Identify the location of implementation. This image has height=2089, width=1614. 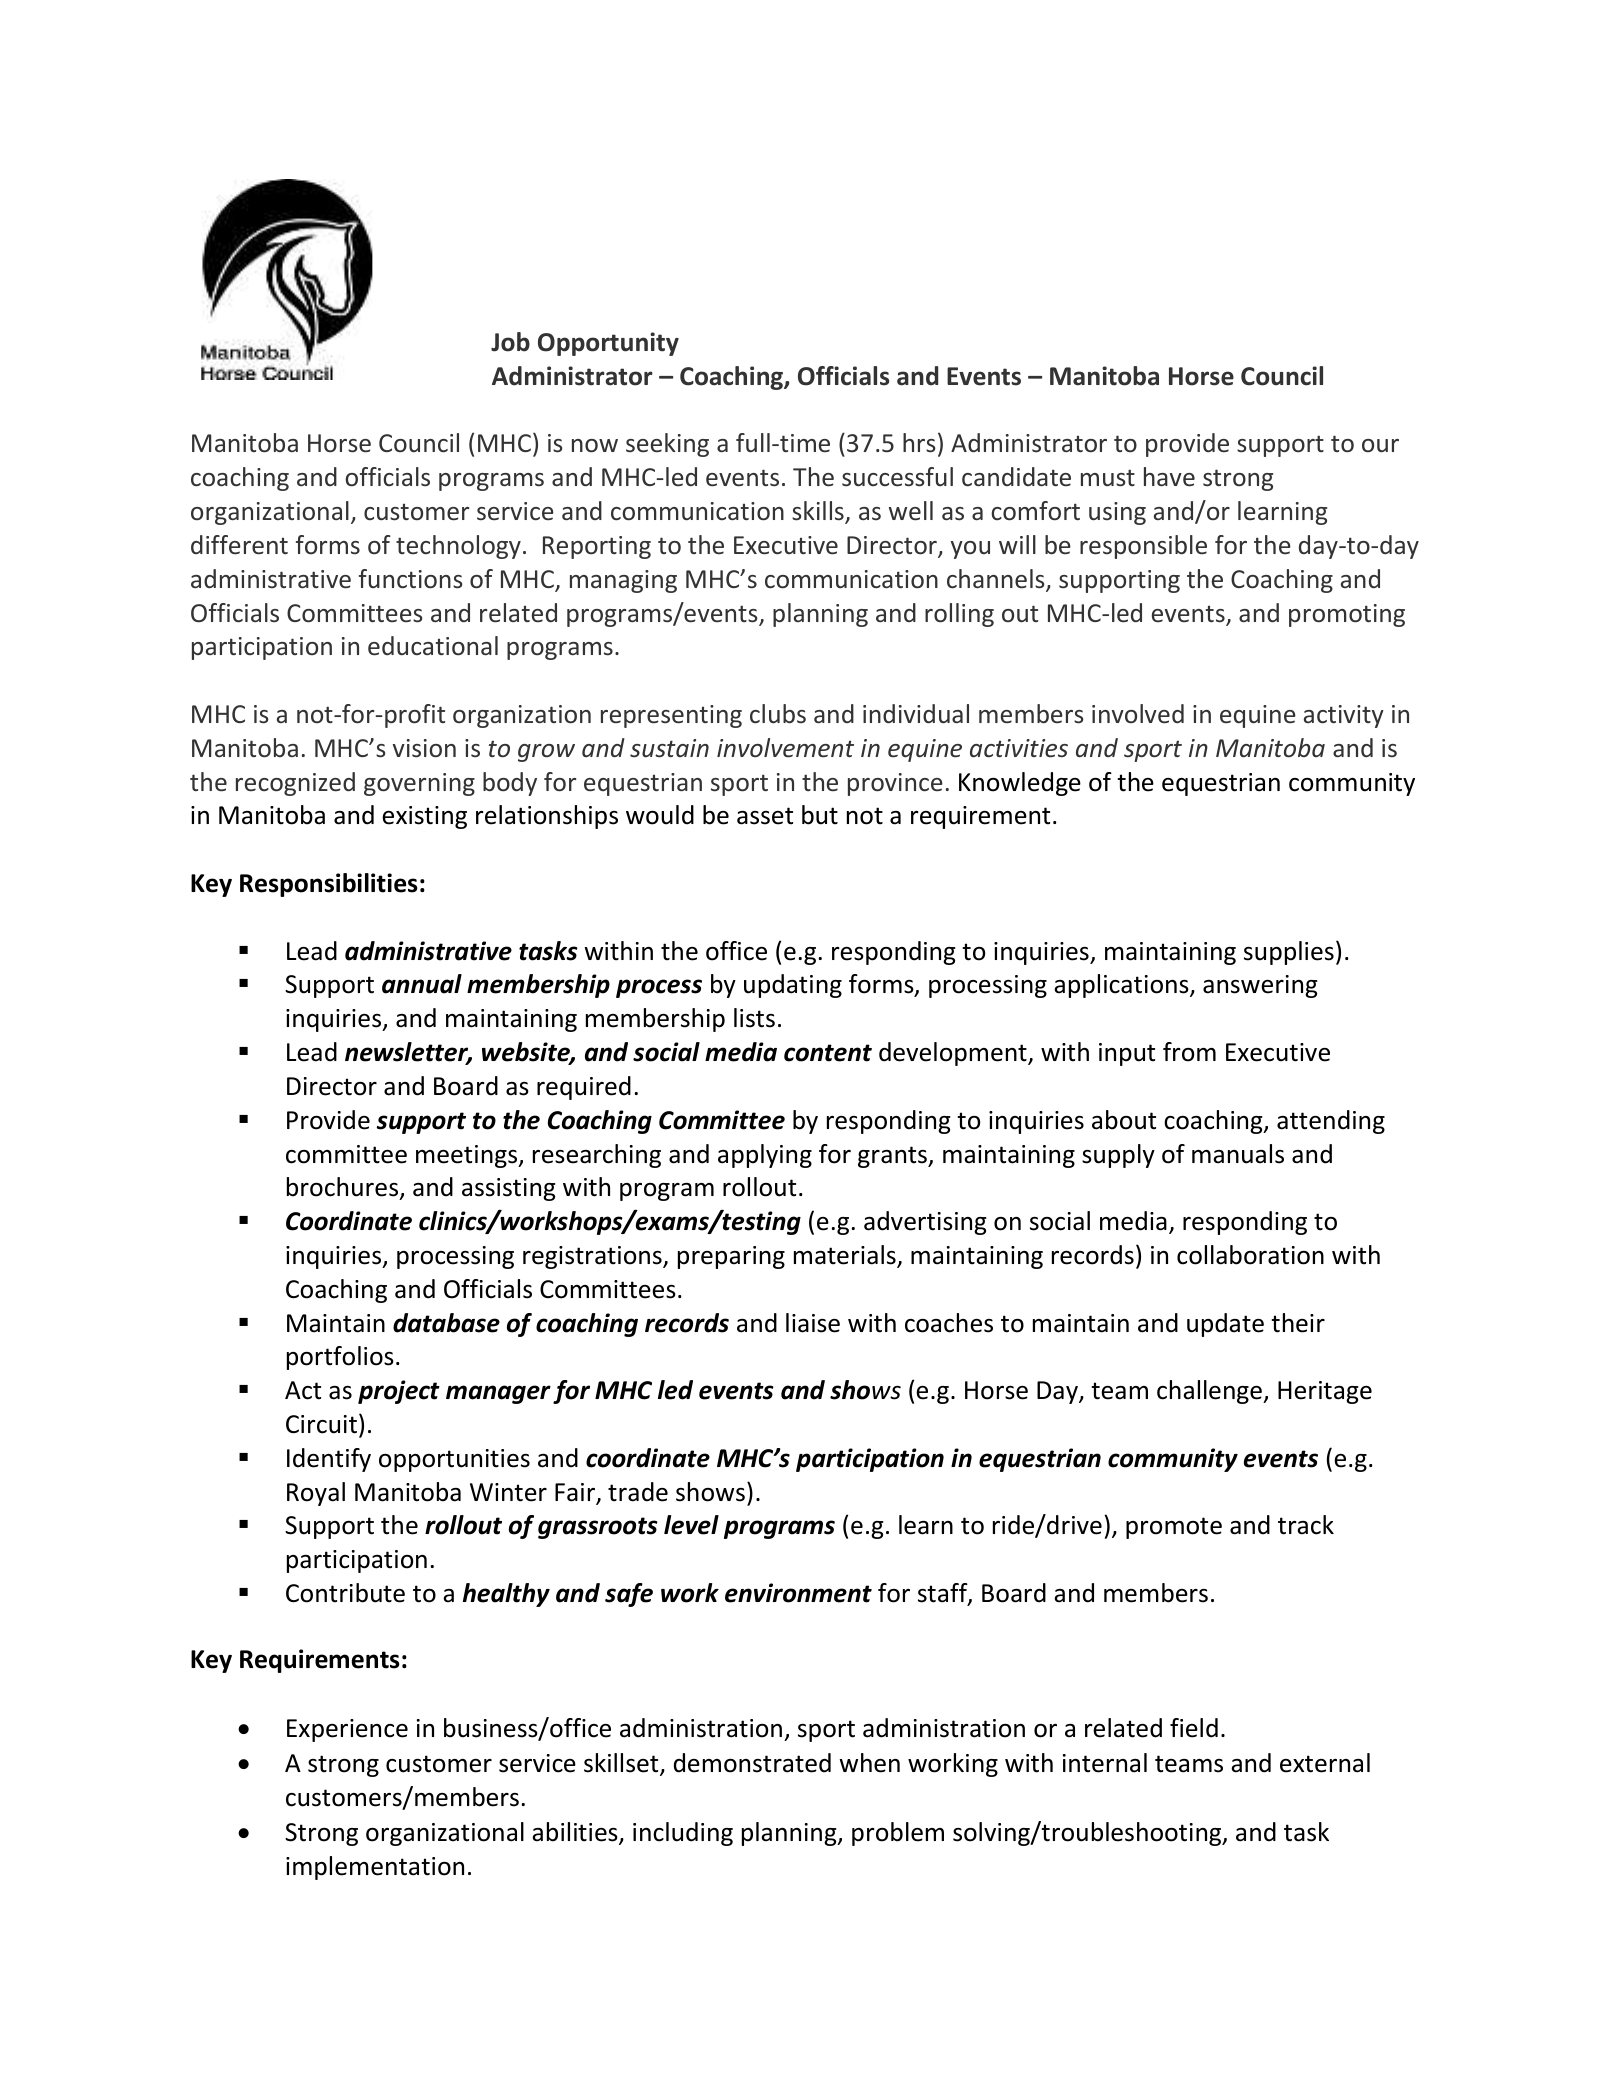
(375, 1868).
